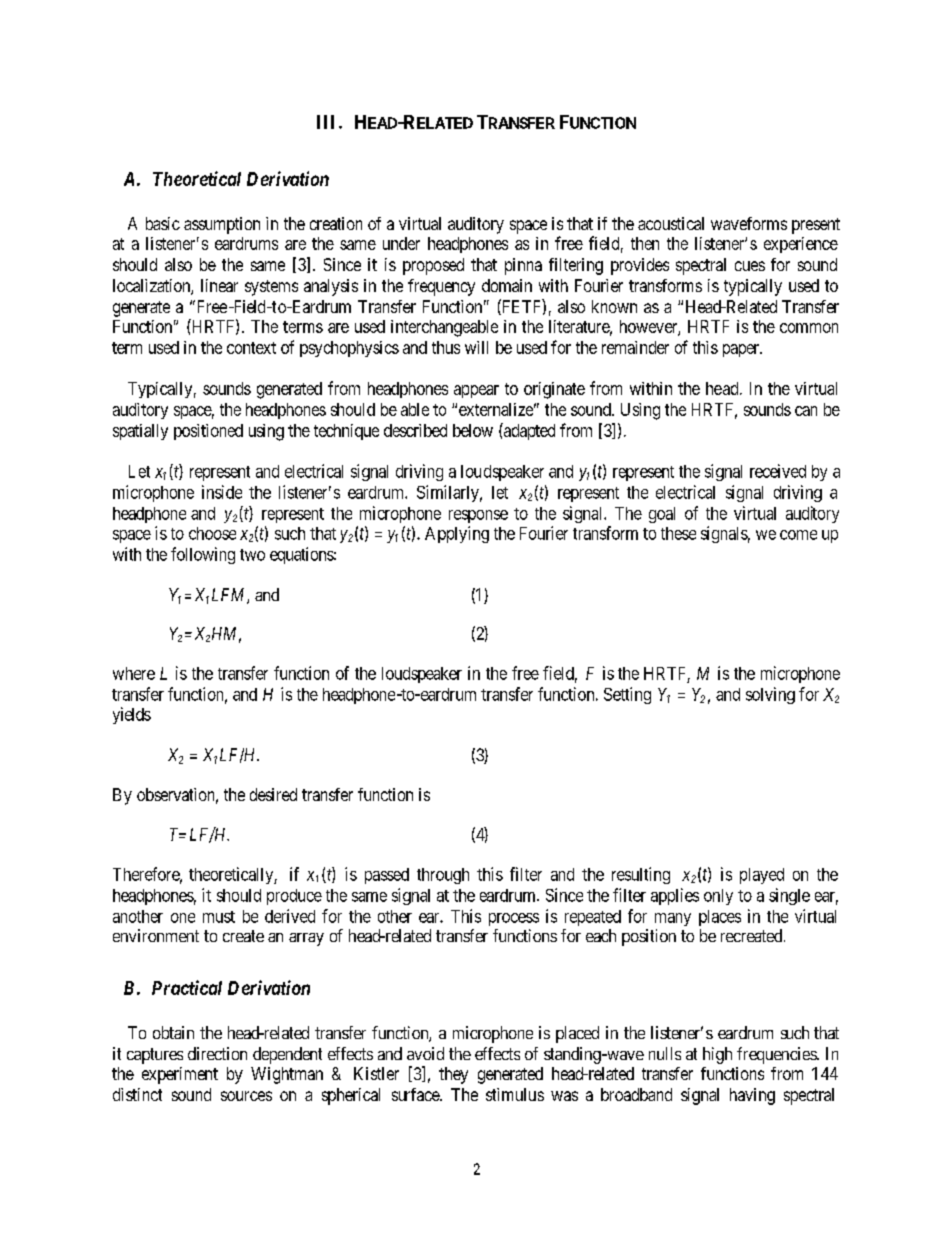 Image resolution: width=952 pixels, height=1233 pixels. What do you see at coordinates (401, 243) in the screenshot?
I see `under` at bounding box center [401, 243].
